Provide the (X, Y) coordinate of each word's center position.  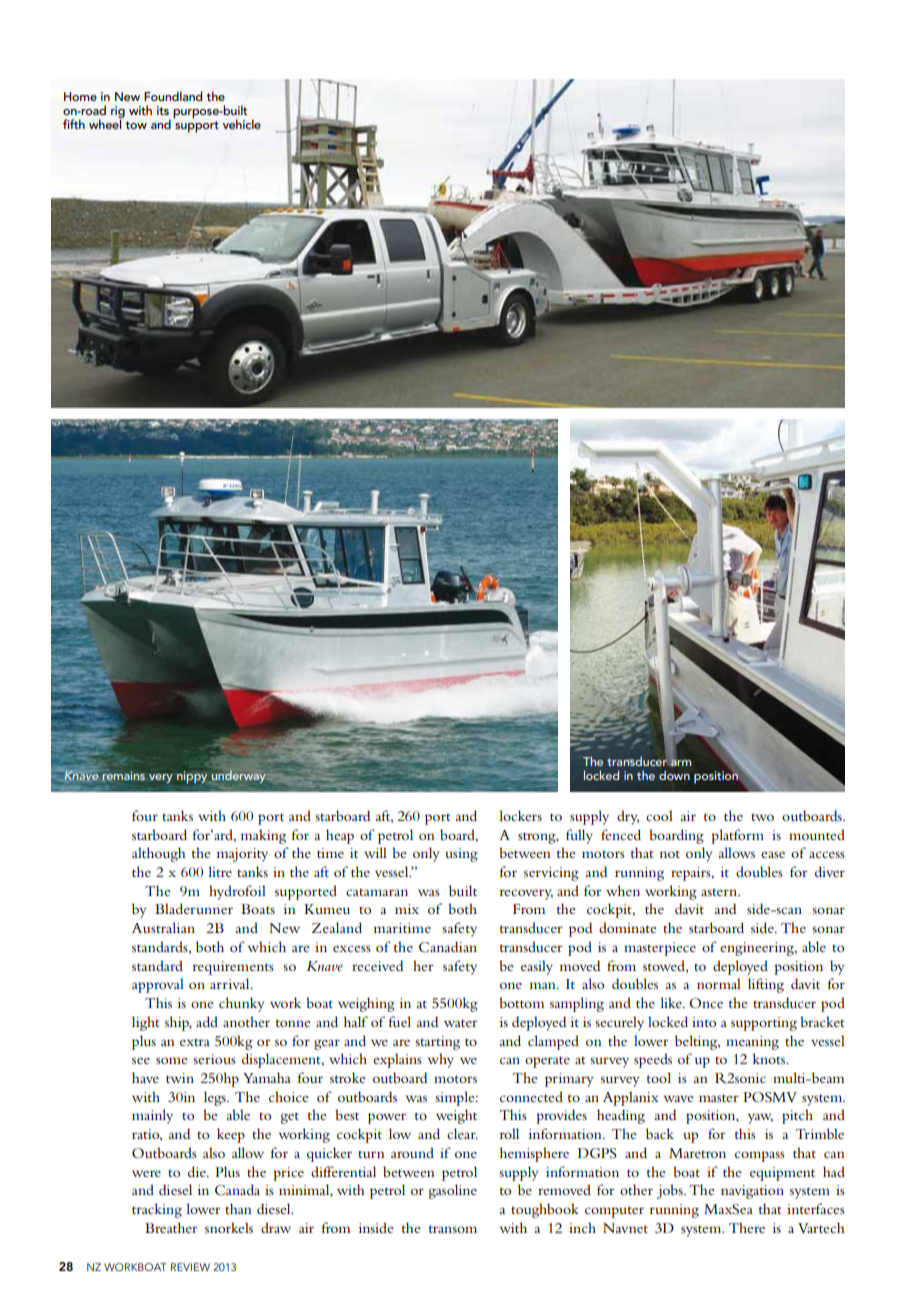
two (762, 817)
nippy (192, 777)
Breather (171, 1227)
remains (122, 775)
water (461, 1023)
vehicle (242, 124)
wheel (106, 123)
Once (706, 1003)
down (674, 775)
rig (118, 113)
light (145, 1023)
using (461, 855)
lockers (520, 815)
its (163, 110)
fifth (74, 124)
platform (737, 836)
